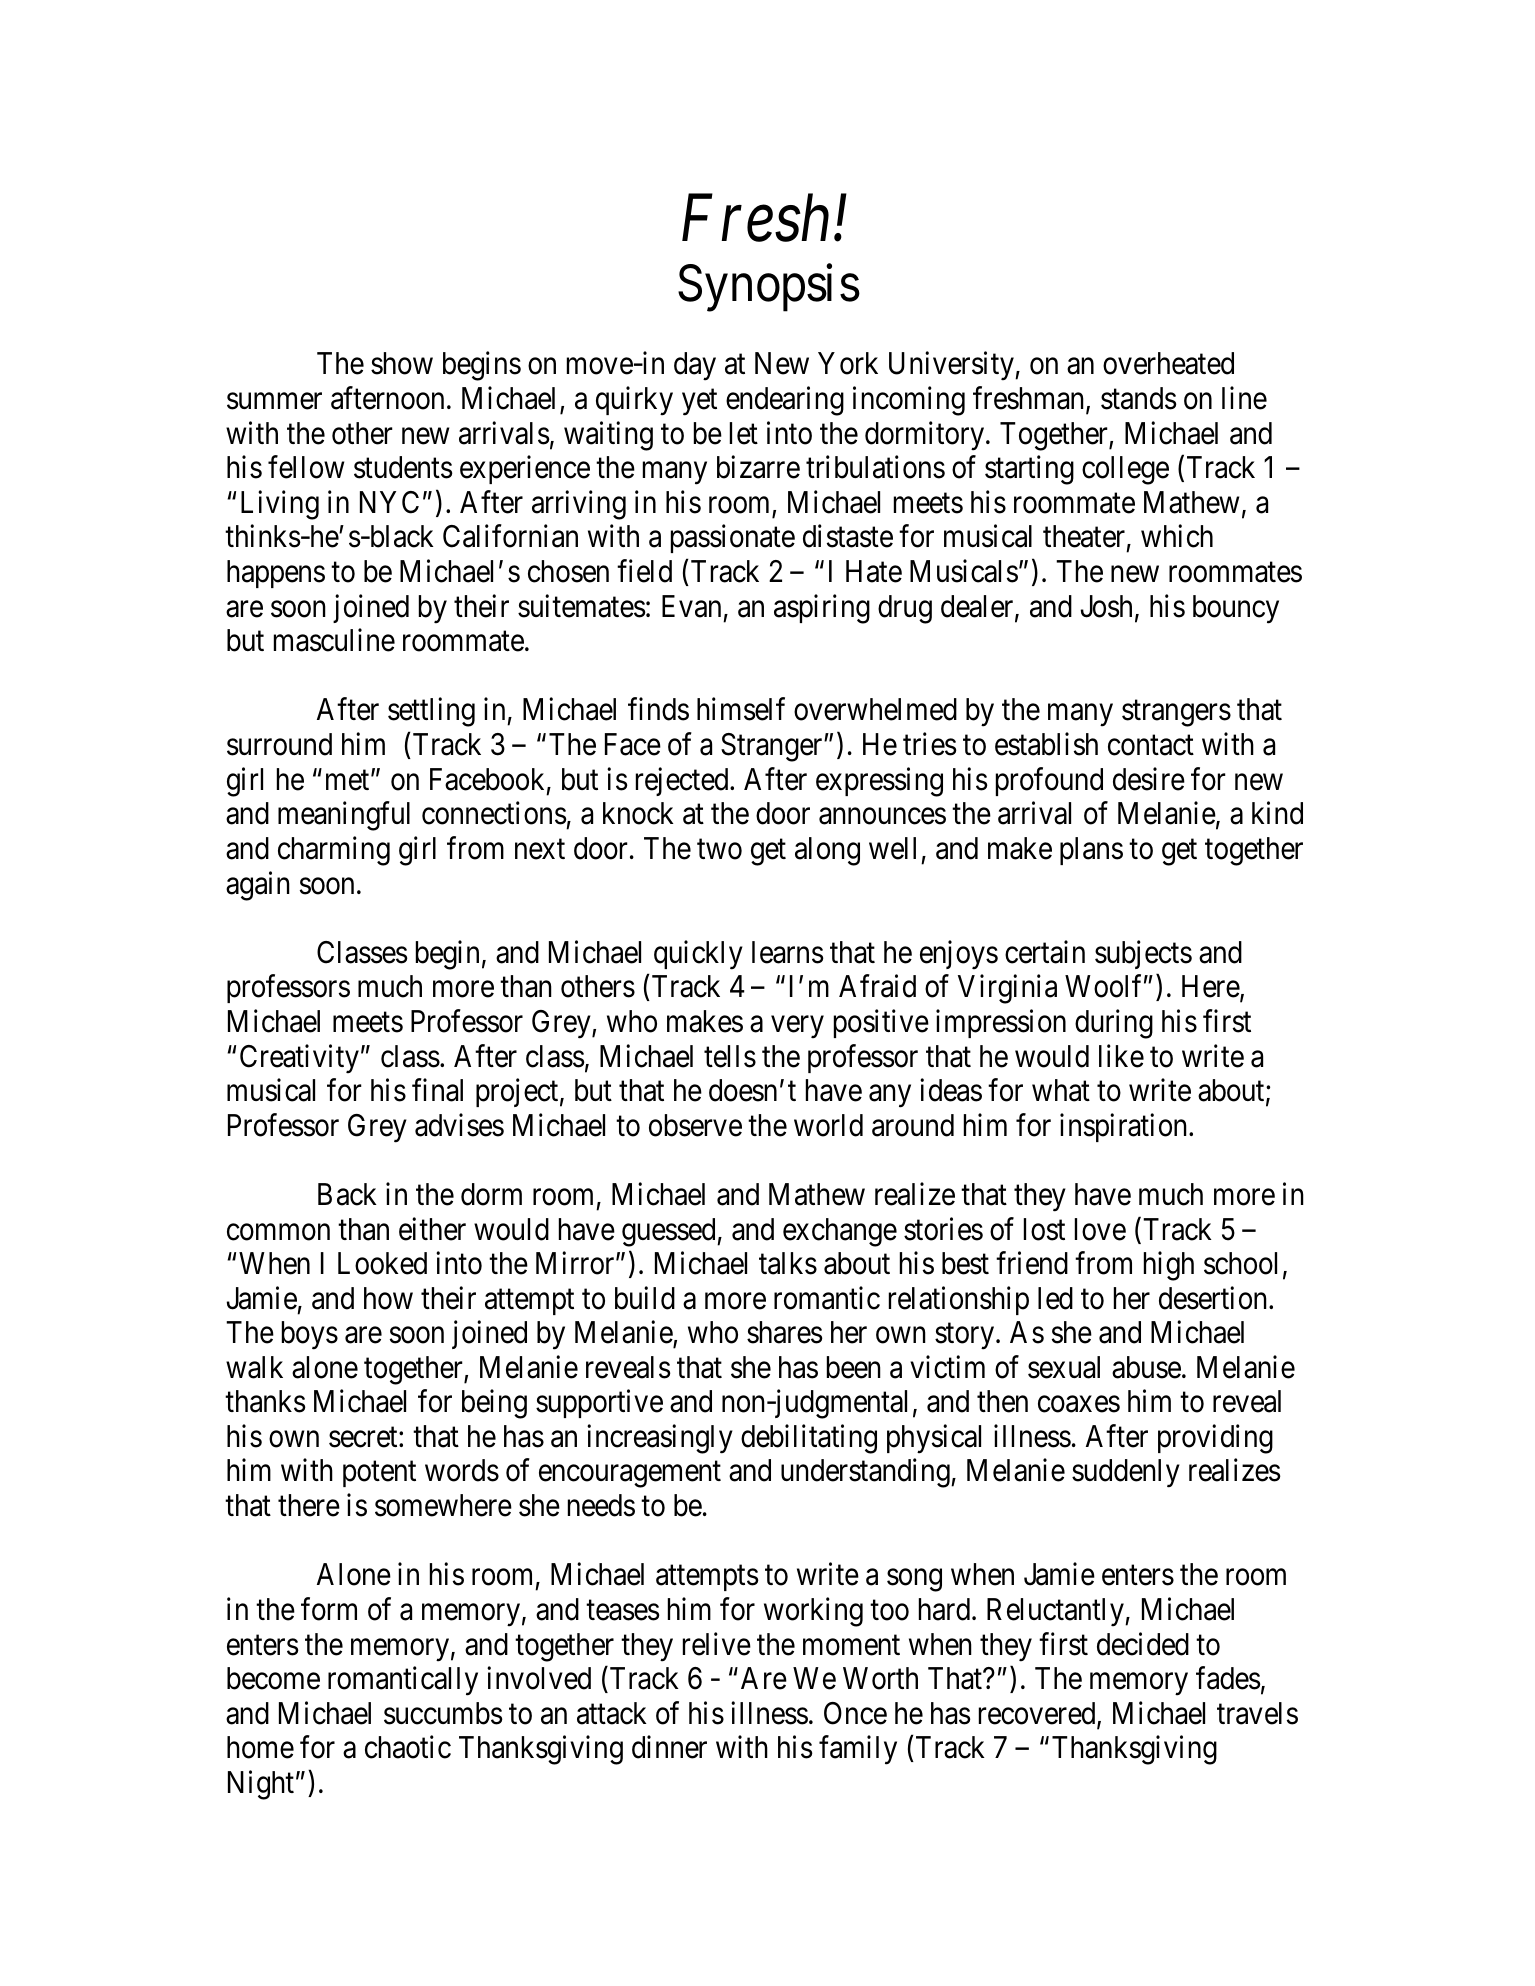 The width and height of the screenshot is (1535, 1986). Describe the element at coordinates (1125, 1127) in the screenshot. I see `inspiration` at that location.
